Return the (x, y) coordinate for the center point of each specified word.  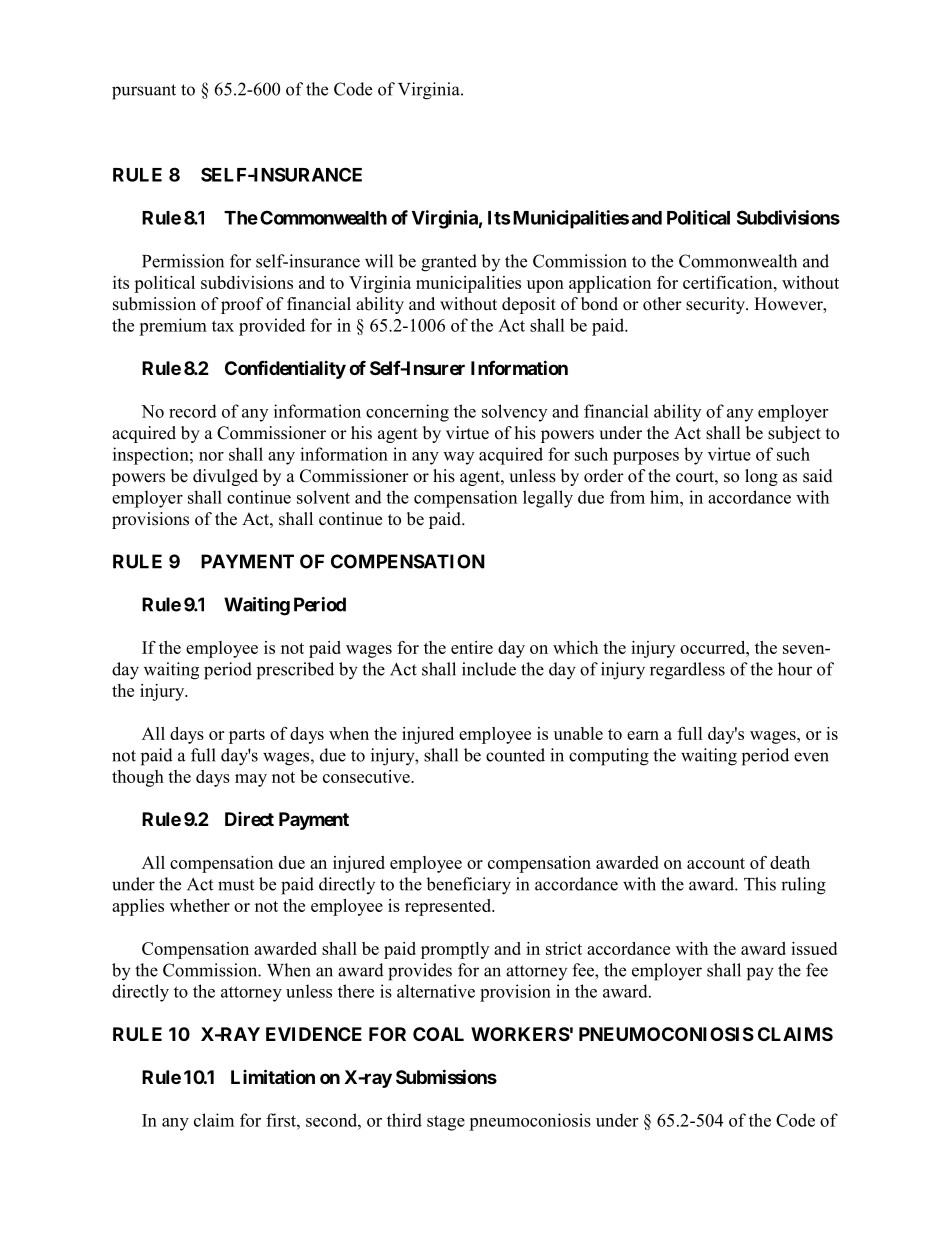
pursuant (144, 92)
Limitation (273, 1076)
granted (449, 263)
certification (729, 282)
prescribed (295, 671)
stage (446, 1123)
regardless (687, 671)
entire (472, 647)
